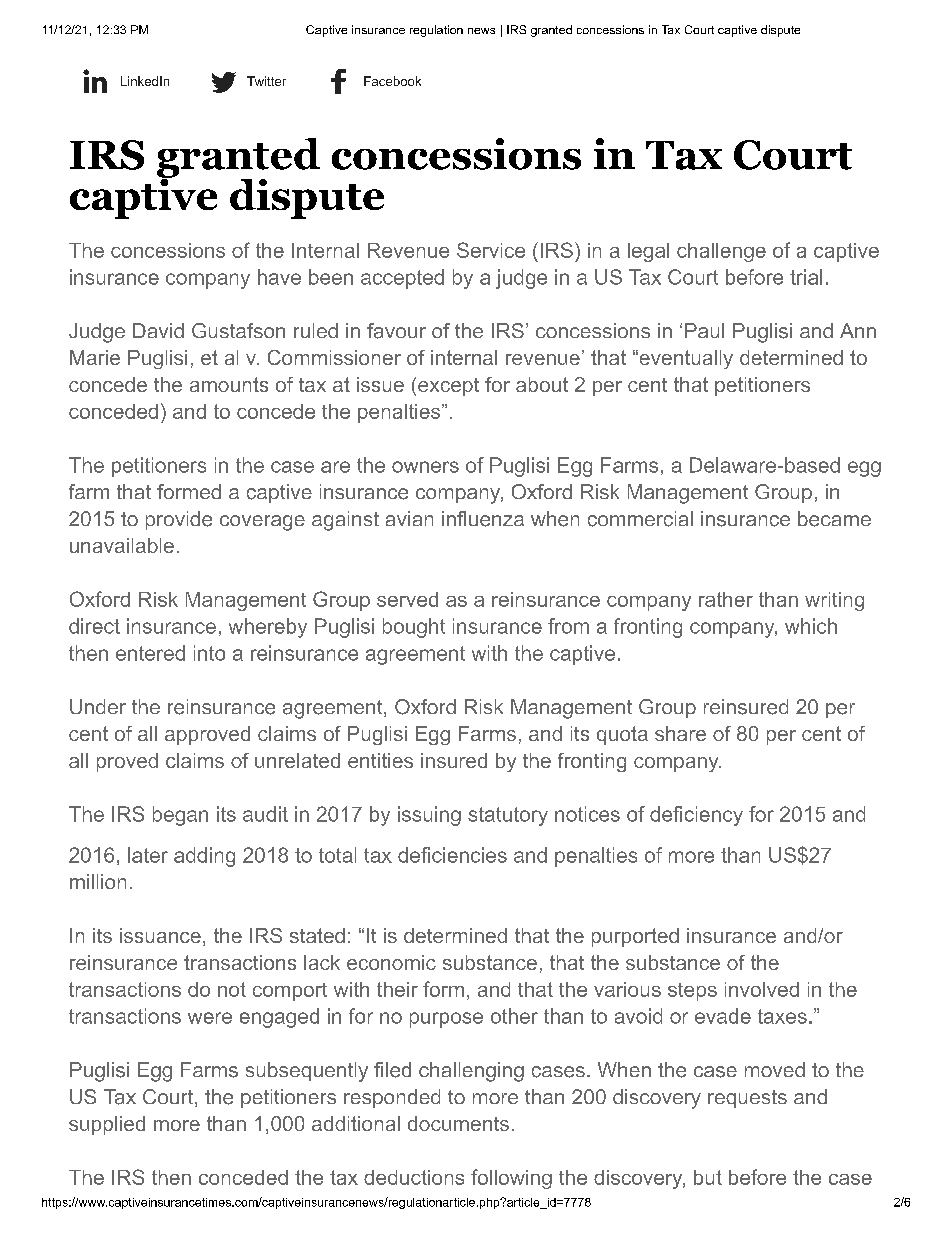 The height and width of the page is (1233, 952). I want to click on requests, so click(747, 1099).
